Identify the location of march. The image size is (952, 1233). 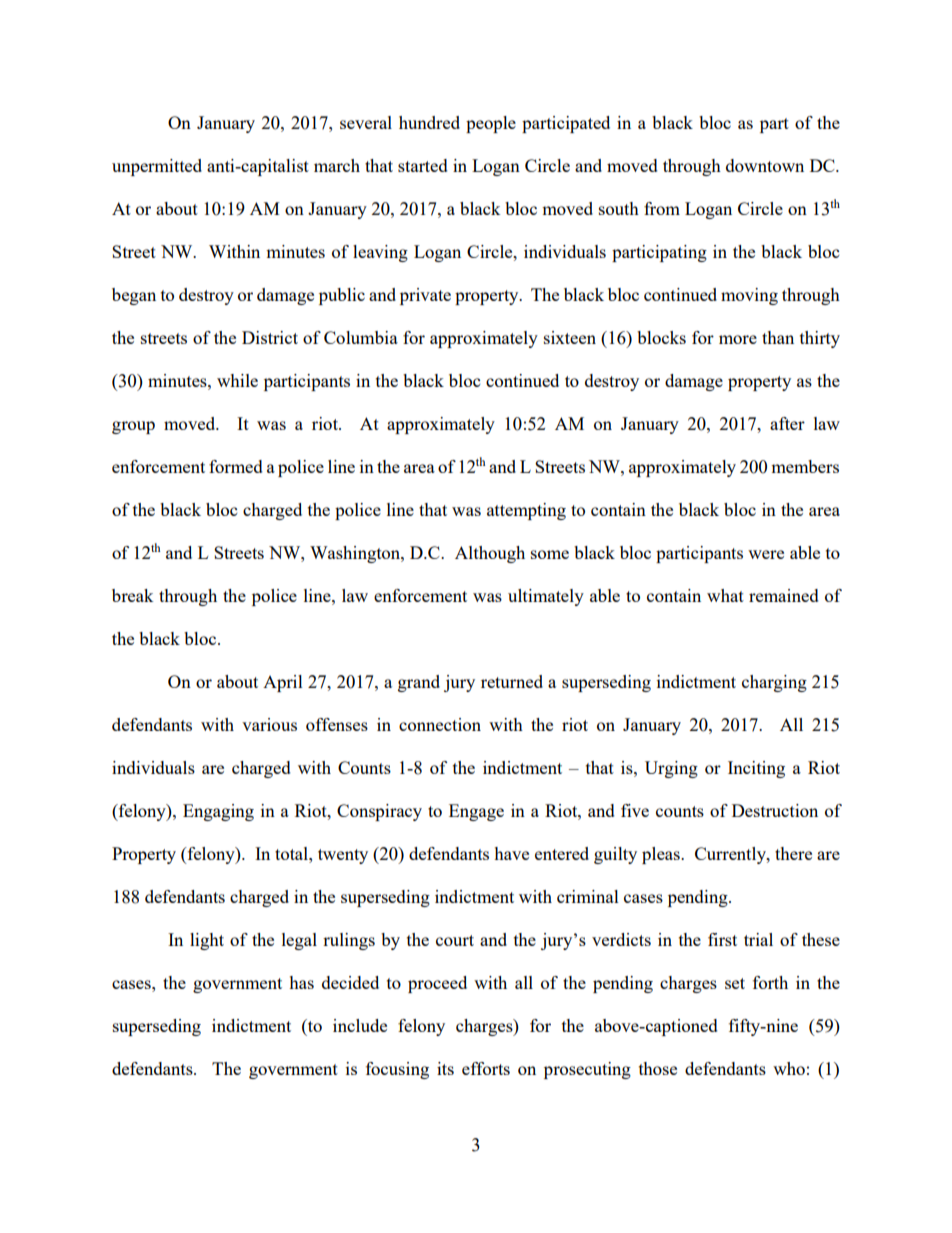
(337, 165).
